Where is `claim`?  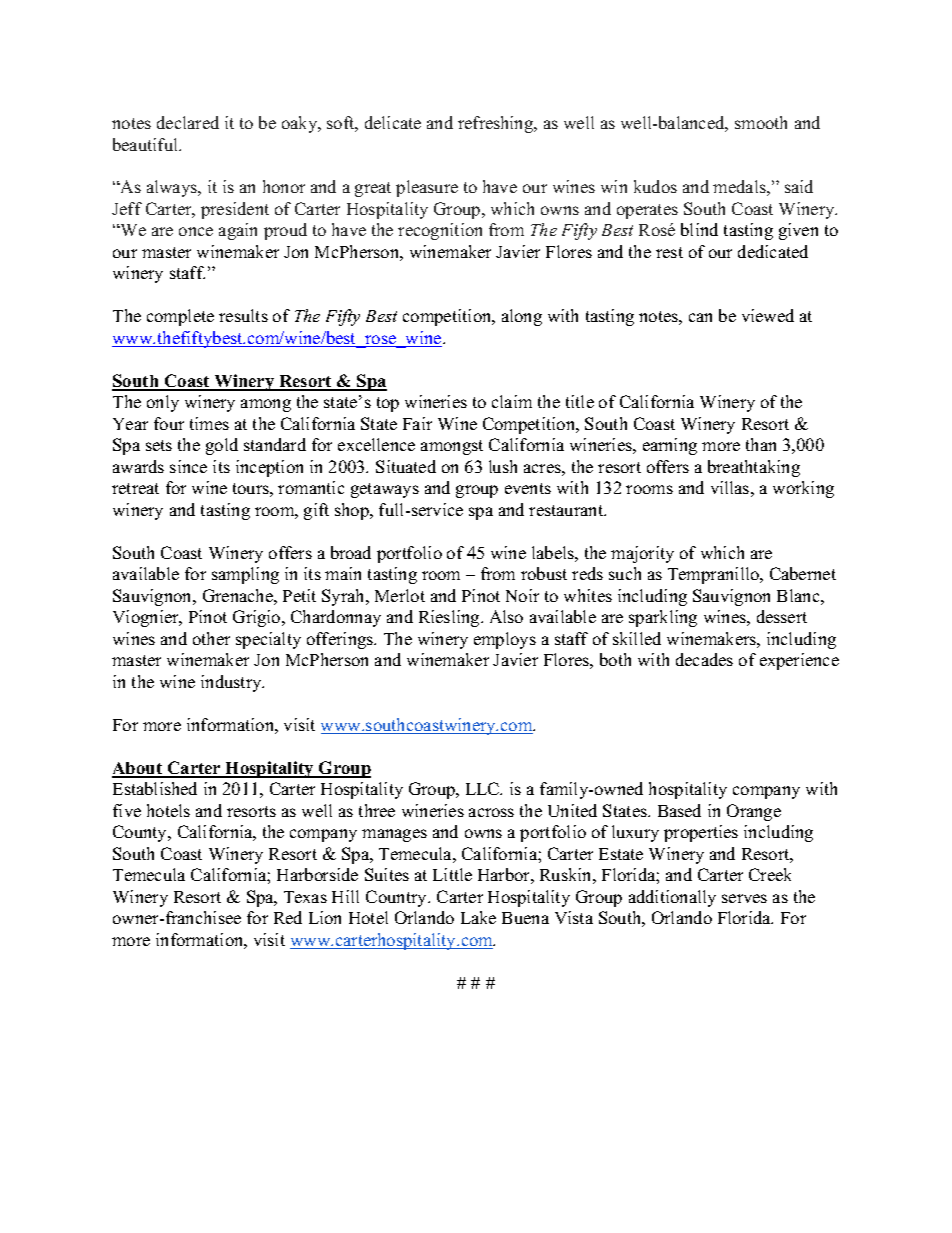 claim is located at coordinates (512, 401).
